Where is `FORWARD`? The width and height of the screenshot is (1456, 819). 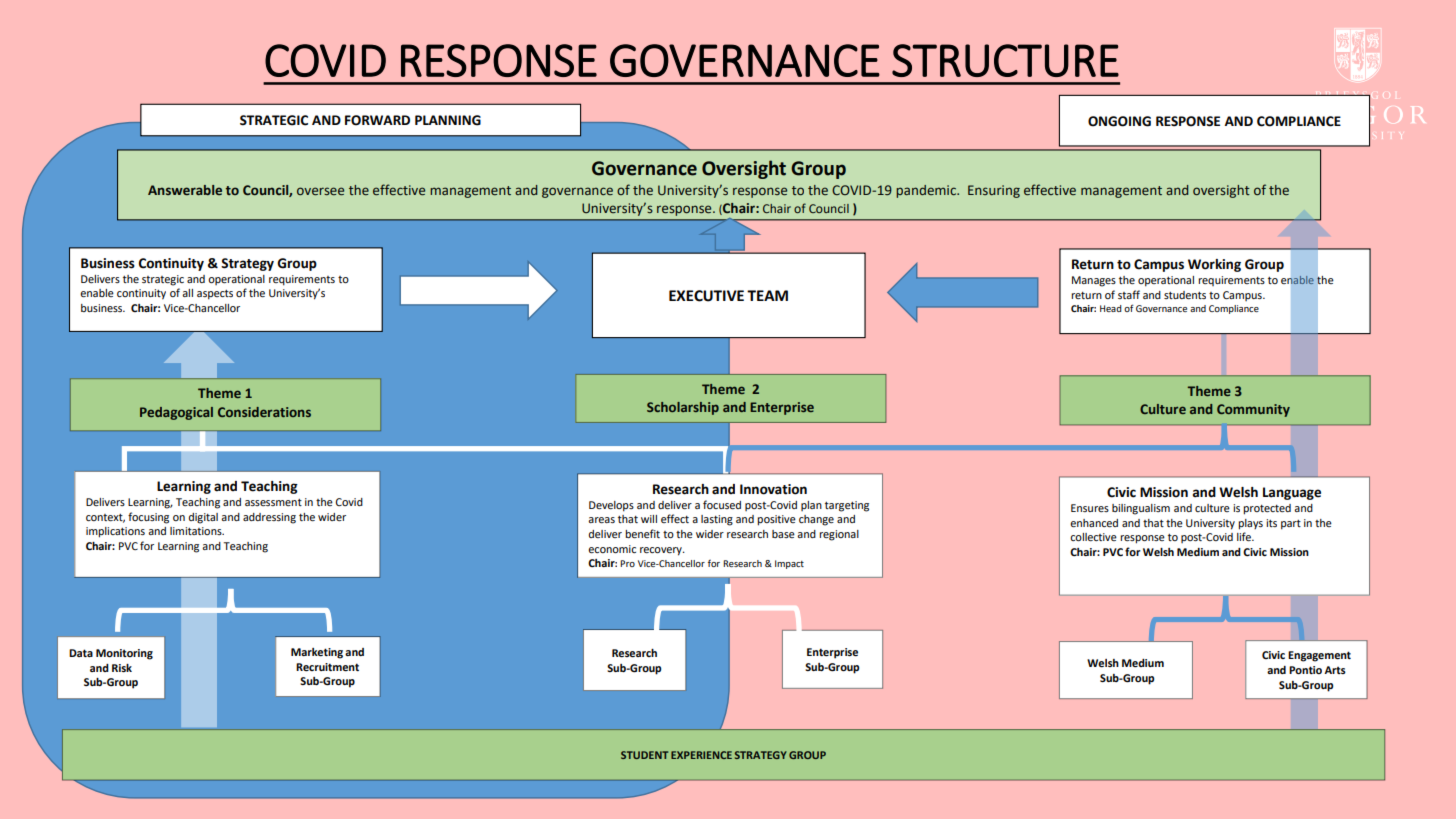
FORWARD is located at coordinates (377, 120).
